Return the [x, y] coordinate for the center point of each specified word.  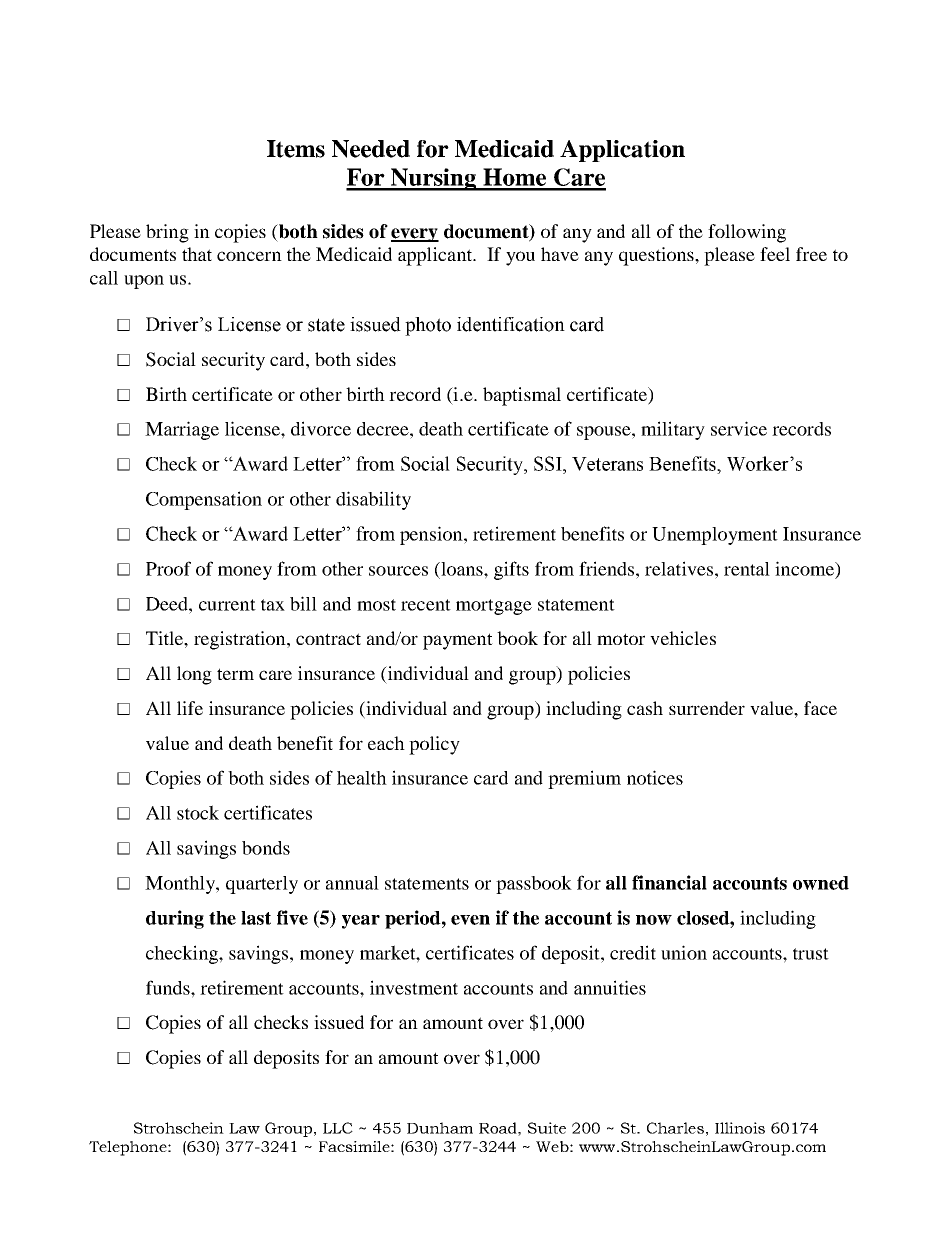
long [194, 675]
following [747, 233]
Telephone [129, 1148]
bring [167, 233]
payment [458, 641]
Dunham [440, 1128]
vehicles [683, 638]
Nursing [434, 179]
